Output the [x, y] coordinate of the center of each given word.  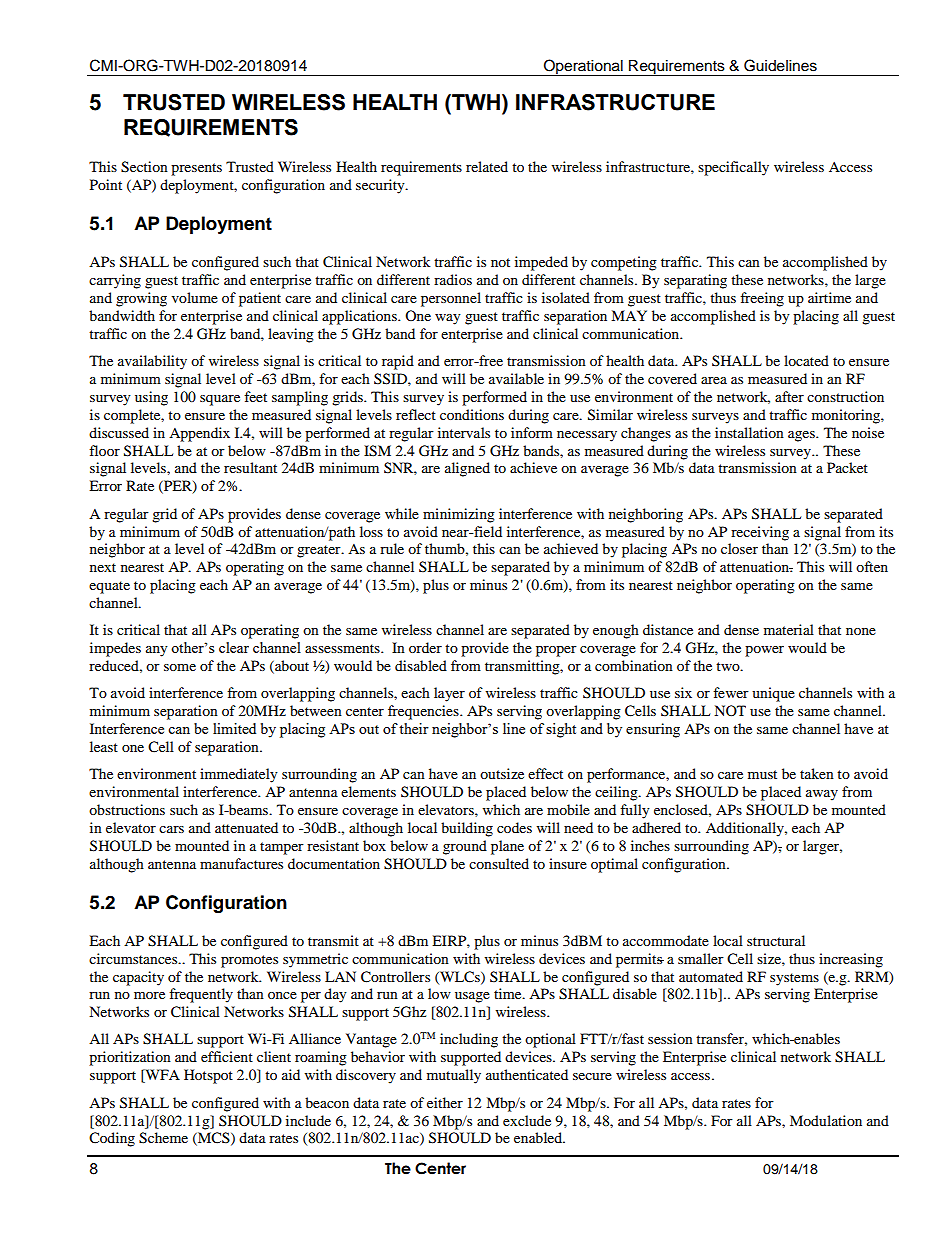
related [487, 166]
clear [234, 647]
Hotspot [208, 1076]
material [789, 629]
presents [196, 169]
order [425, 647]
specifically [733, 168]
